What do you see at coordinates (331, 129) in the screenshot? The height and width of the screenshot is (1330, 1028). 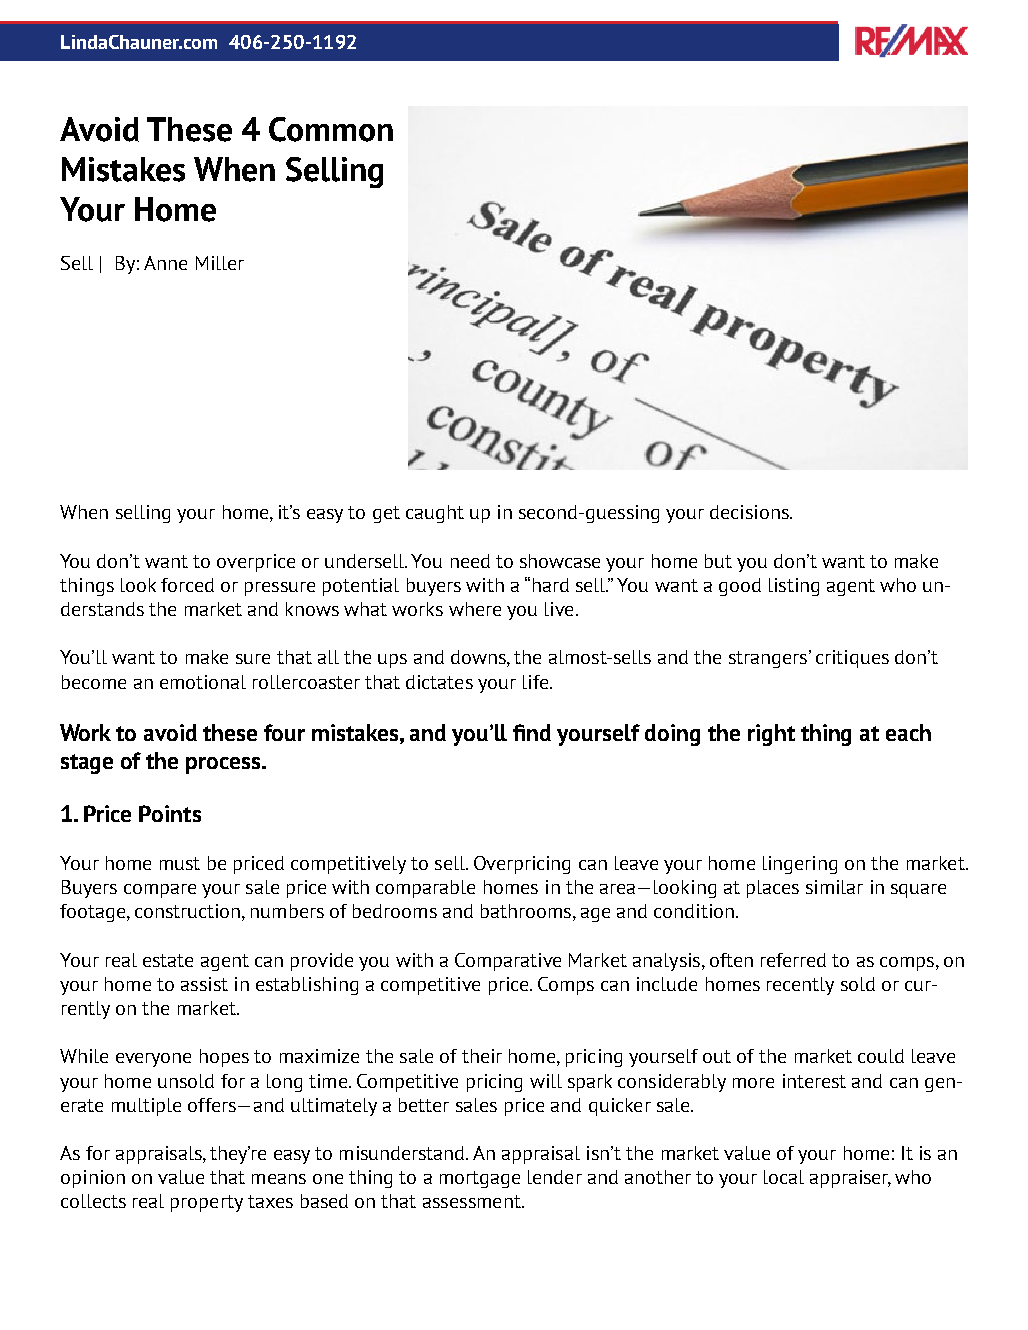 I see `Common` at bounding box center [331, 129].
